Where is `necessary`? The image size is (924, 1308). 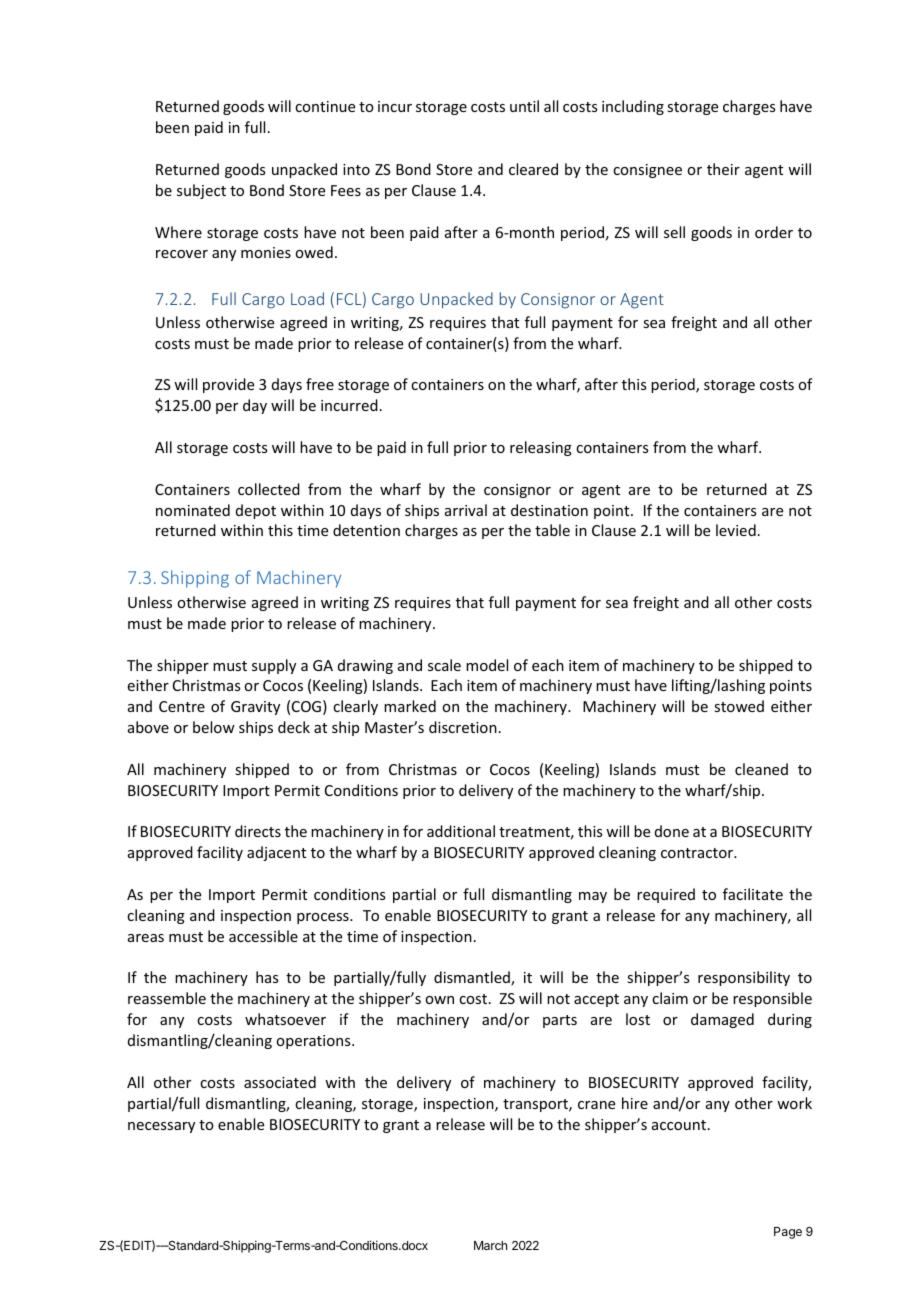 necessary is located at coordinates (161, 1127).
